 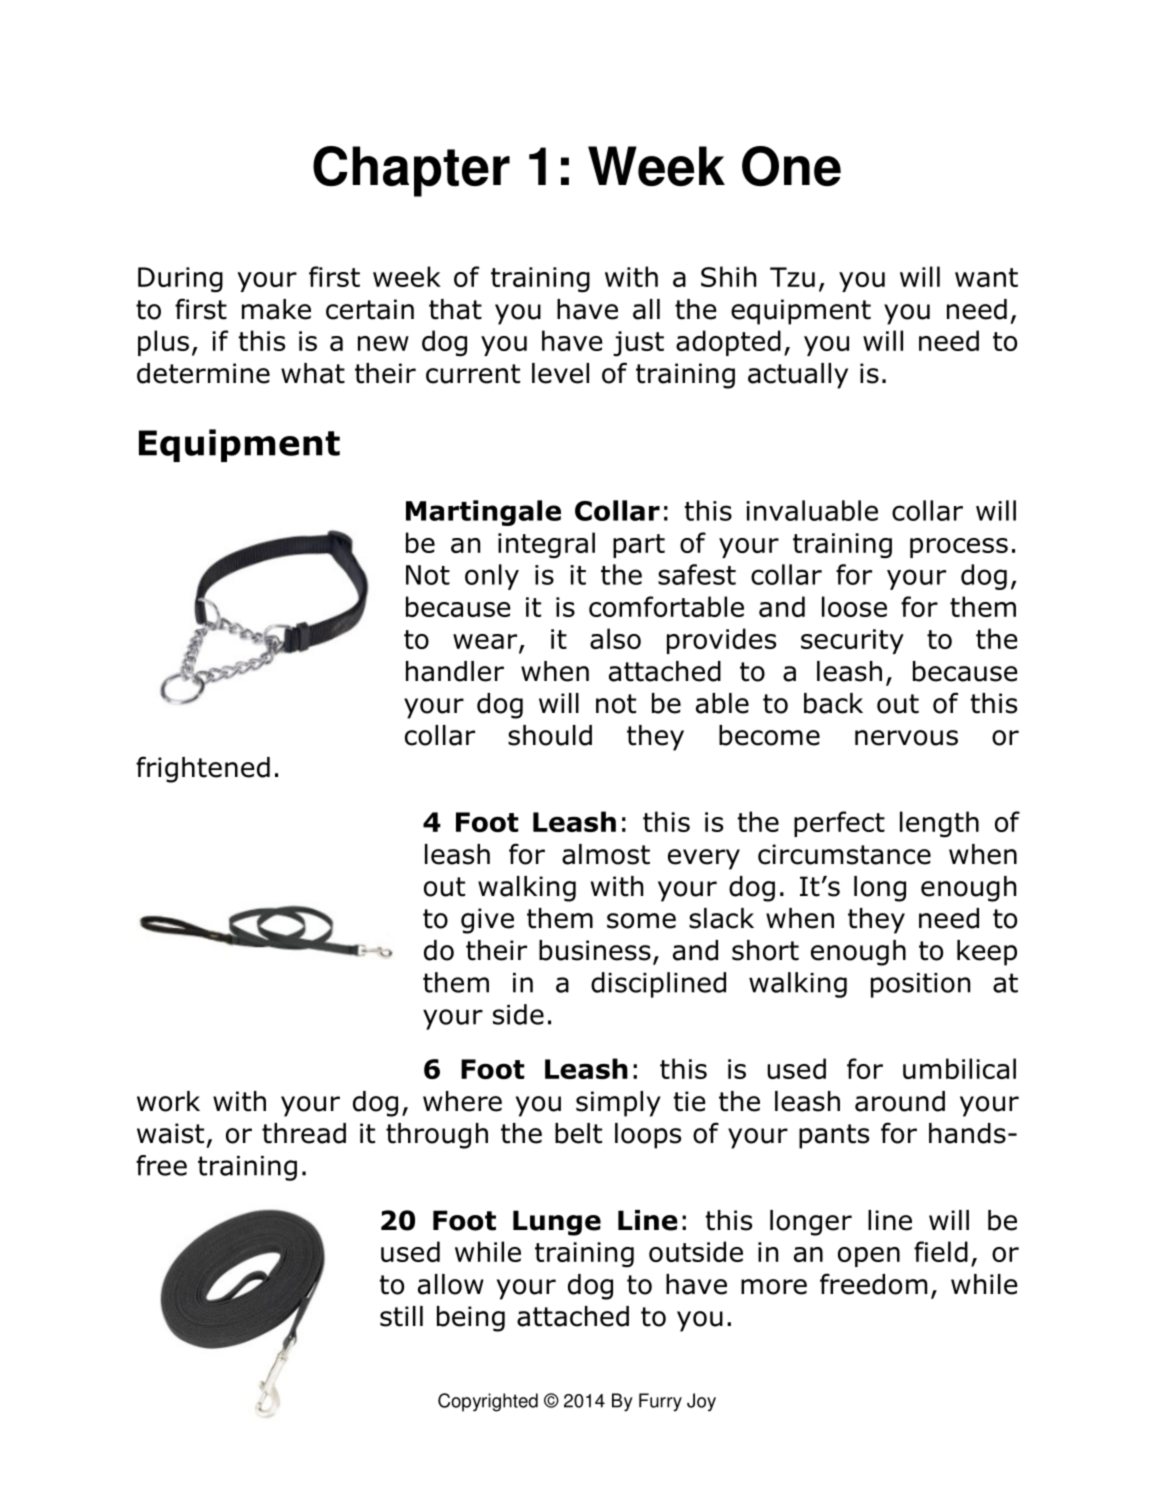 What do you see at coordinates (798, 376) in the screenshot?
I see `actually` at bounding box center [798, 376].
